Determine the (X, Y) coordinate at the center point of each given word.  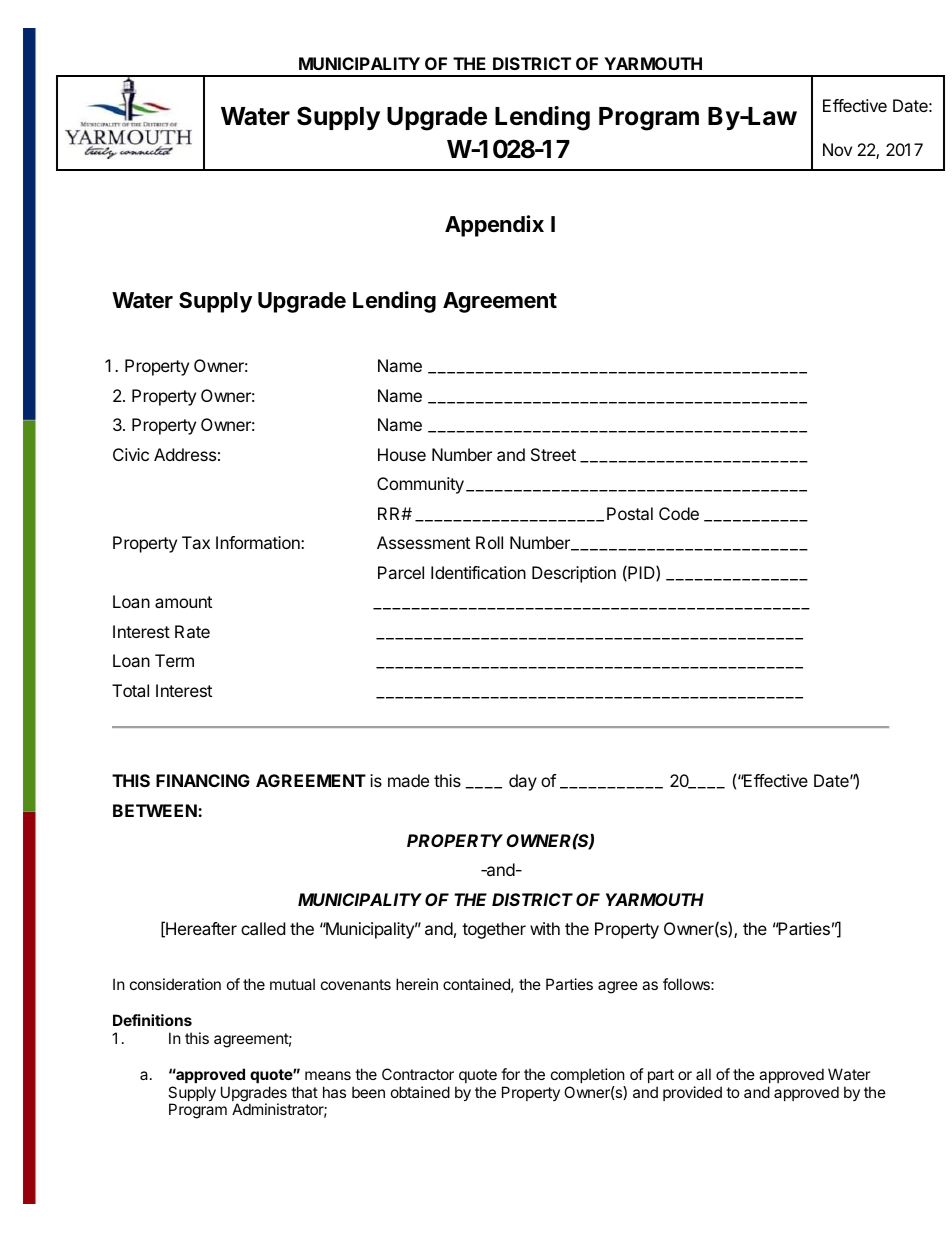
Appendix (494, 226)
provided (692, 1093)
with (545, 928)
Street (553, 454)
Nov (837, 149)
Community (420, 485)
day (523, 782)
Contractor (418, 1074)
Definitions (152, 1020)
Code (679, 513)
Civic (131, 454)
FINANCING (203, 780)
